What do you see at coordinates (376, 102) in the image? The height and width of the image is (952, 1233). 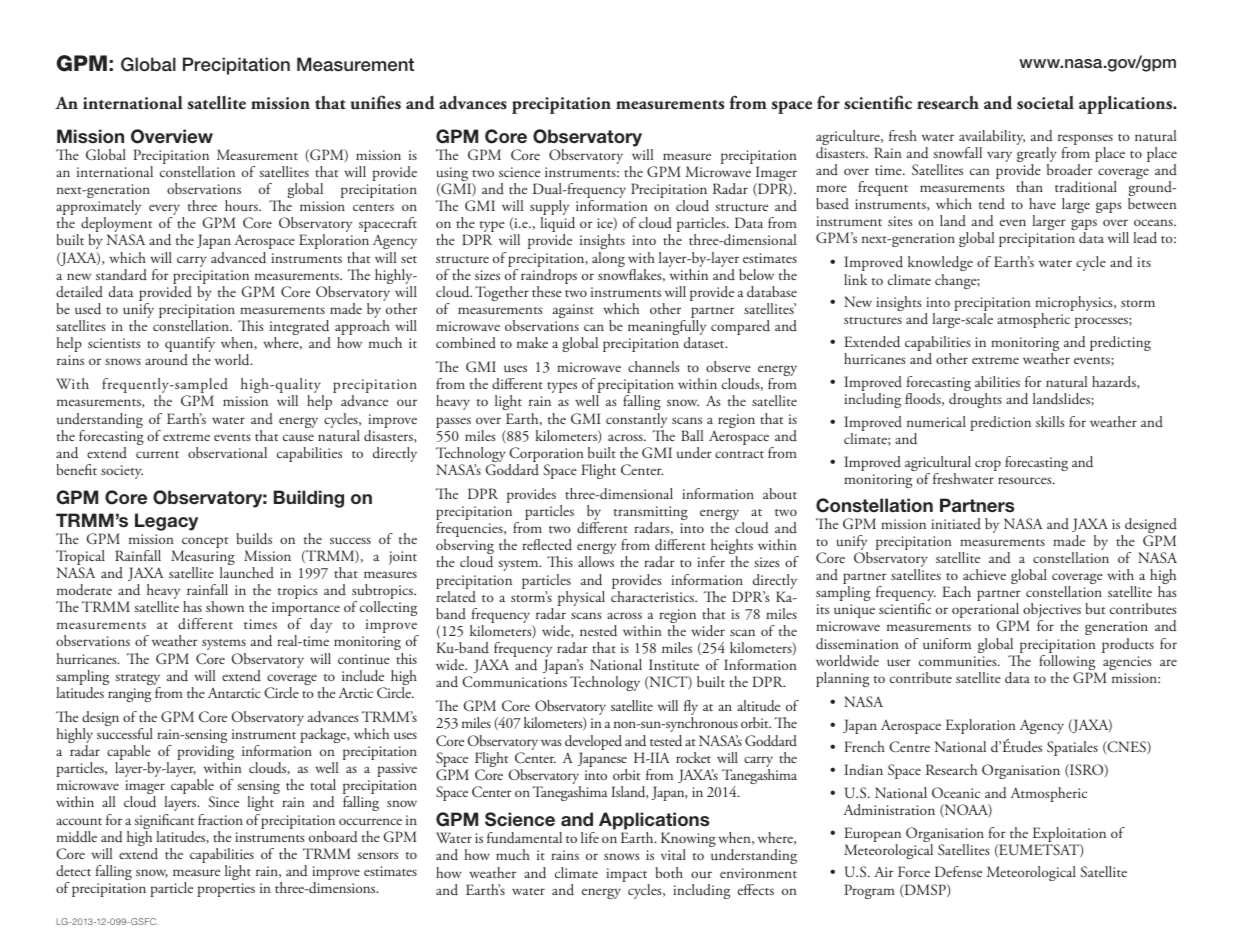 I see `unifies` at bounding box center [376, 102].
